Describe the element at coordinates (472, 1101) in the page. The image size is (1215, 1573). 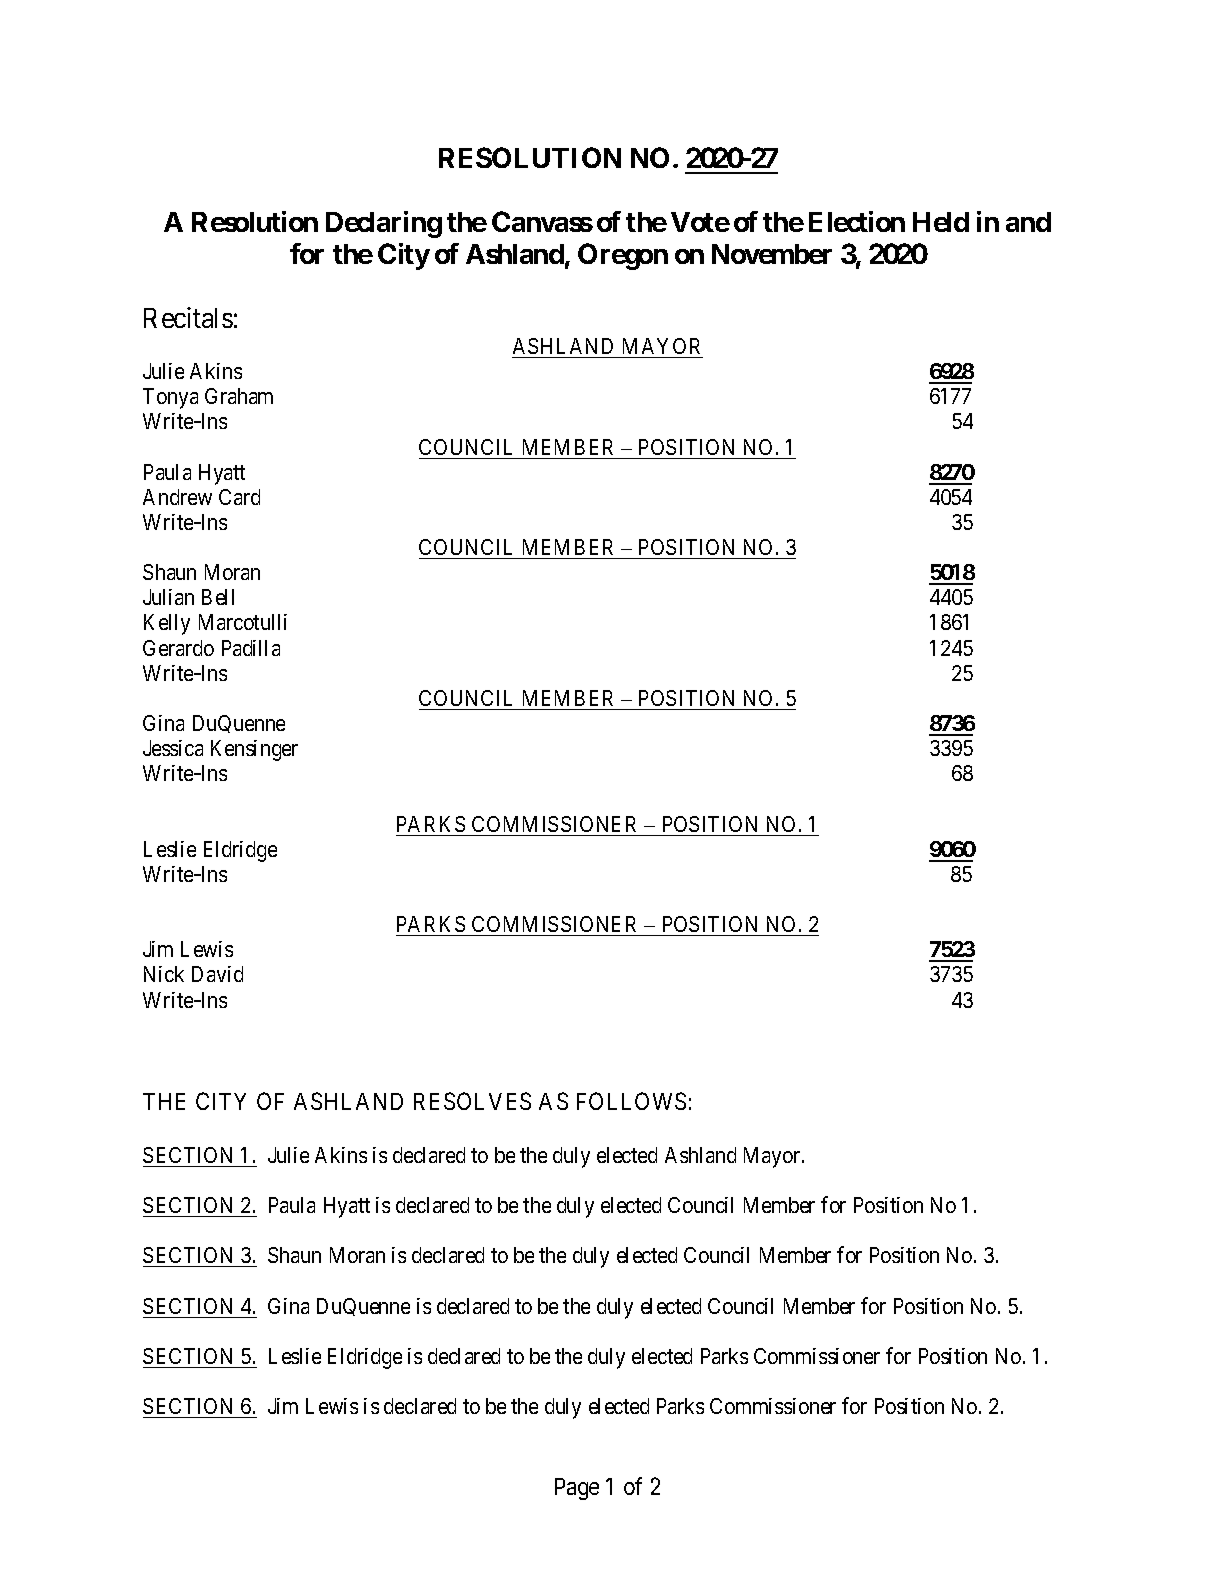
I see `RESOLVES` at that location.
